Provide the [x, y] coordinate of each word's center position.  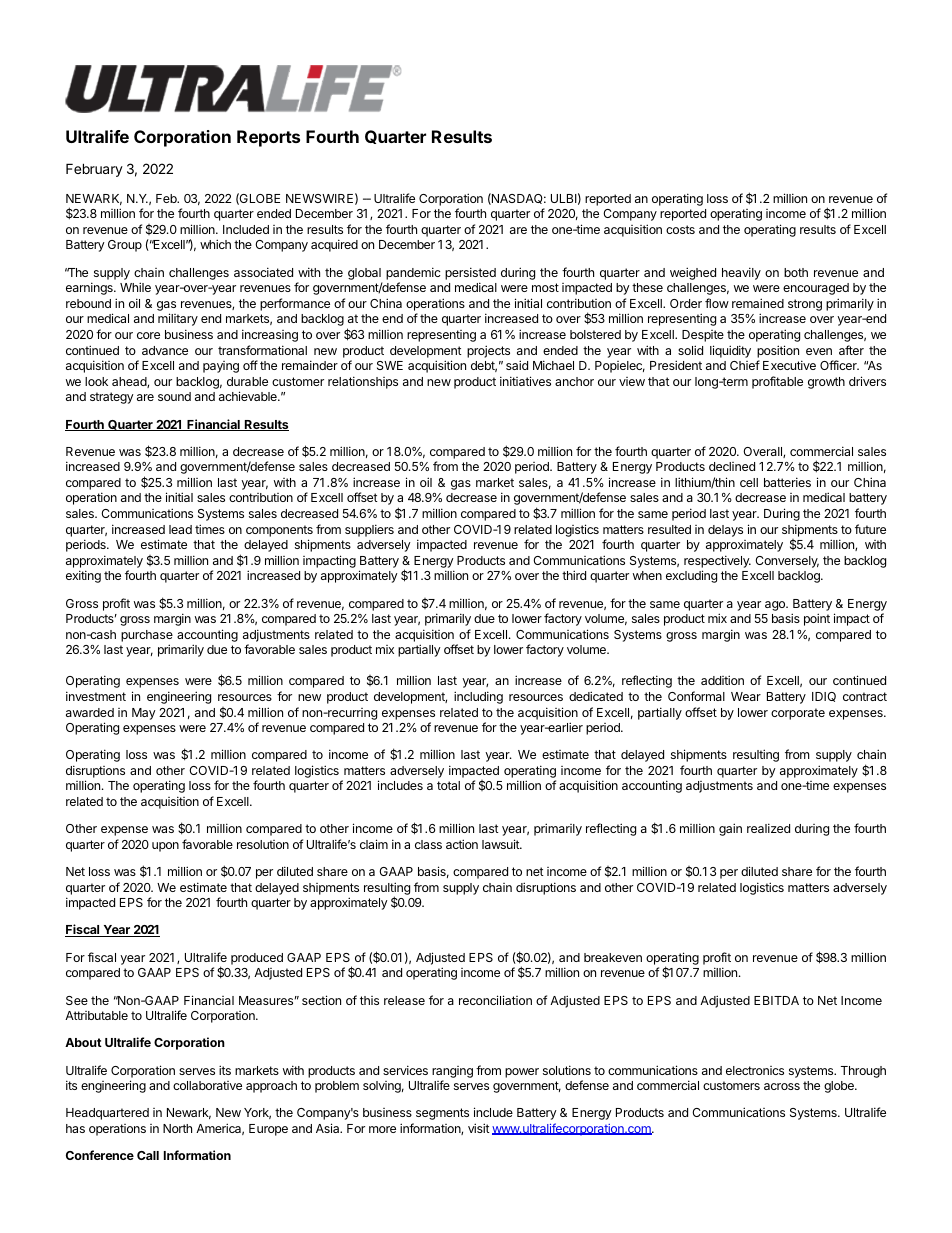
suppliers [369, 530]
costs [680, 229]
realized [768, 828]
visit [479, 1128]
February [94, 170]
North [177, 1128]
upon [165, 847]
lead [180, 529]
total [448, 785]
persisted [470, 273]
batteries [787, 482]
